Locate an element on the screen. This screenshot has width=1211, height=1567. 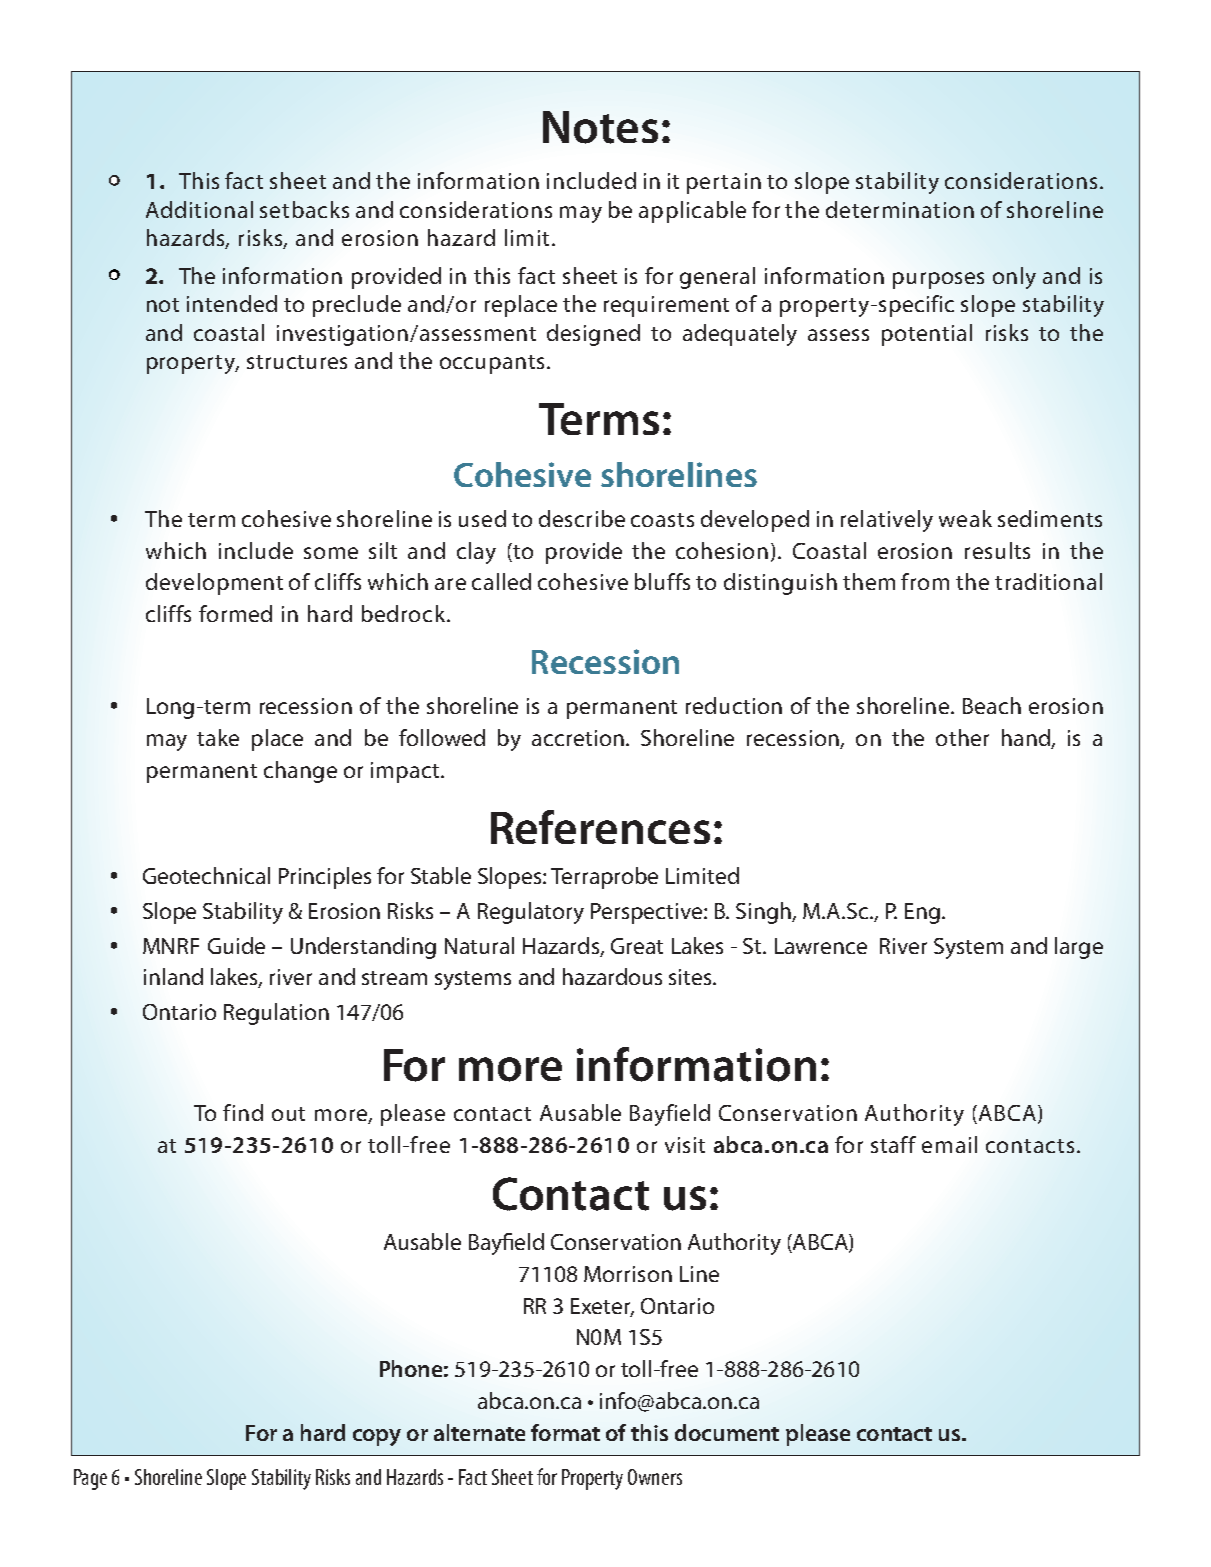
Notes is located at coordinates (600, 127).
